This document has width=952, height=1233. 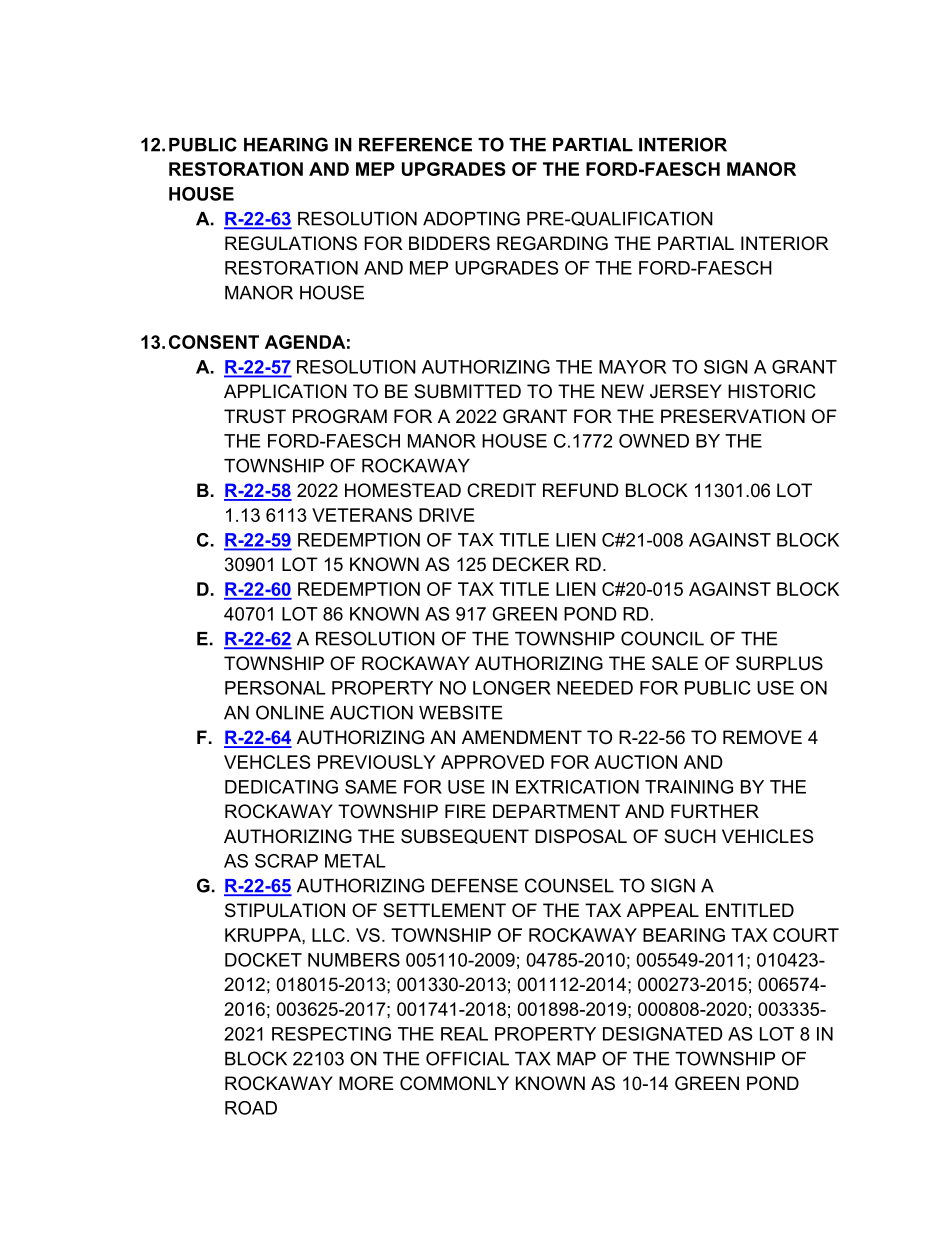 What do you see at coordinates (556, 811) in the document?
I see `DEPARTMENT` at bounding box center [556, 811].
